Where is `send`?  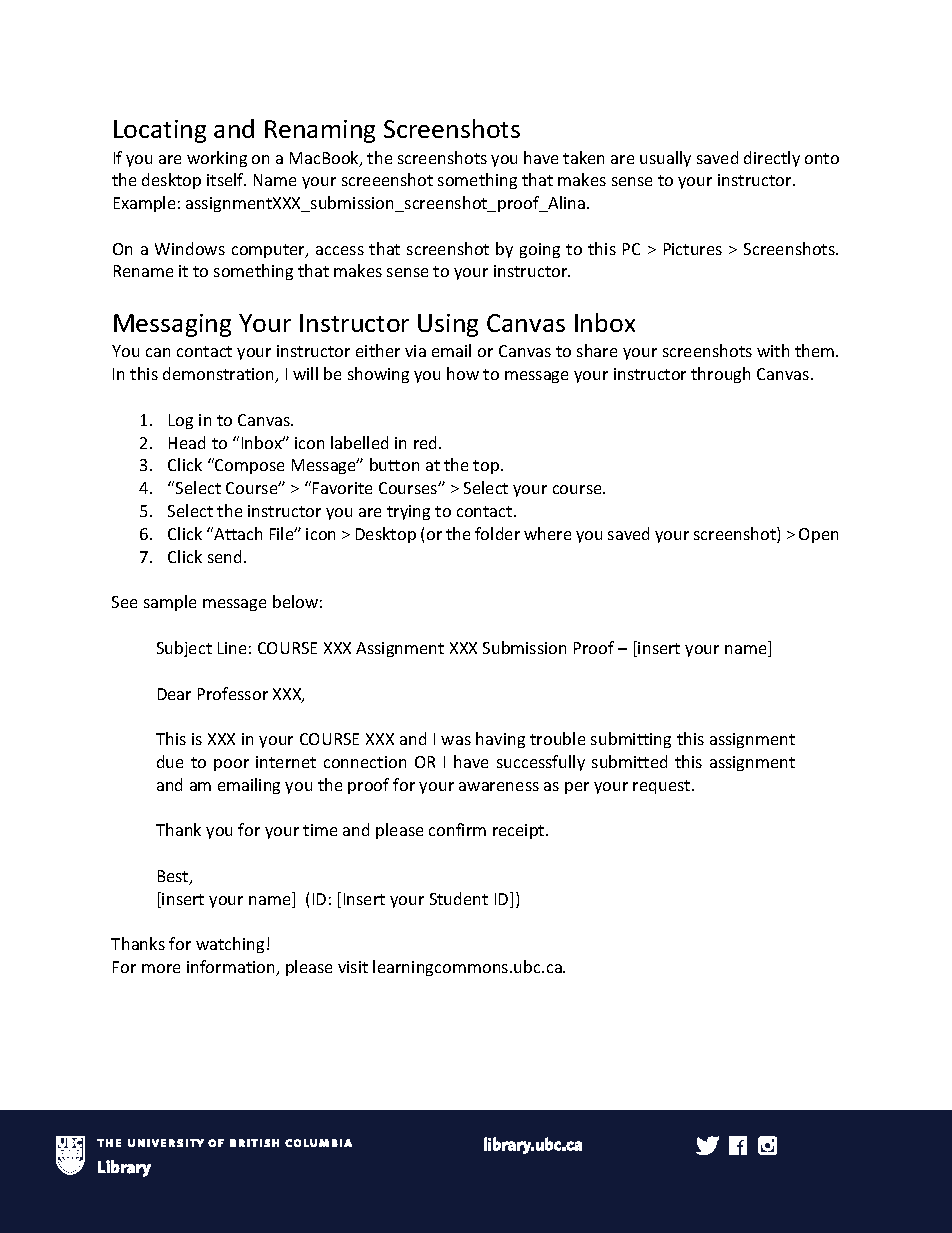 send is located at coordinates (224, 556).
